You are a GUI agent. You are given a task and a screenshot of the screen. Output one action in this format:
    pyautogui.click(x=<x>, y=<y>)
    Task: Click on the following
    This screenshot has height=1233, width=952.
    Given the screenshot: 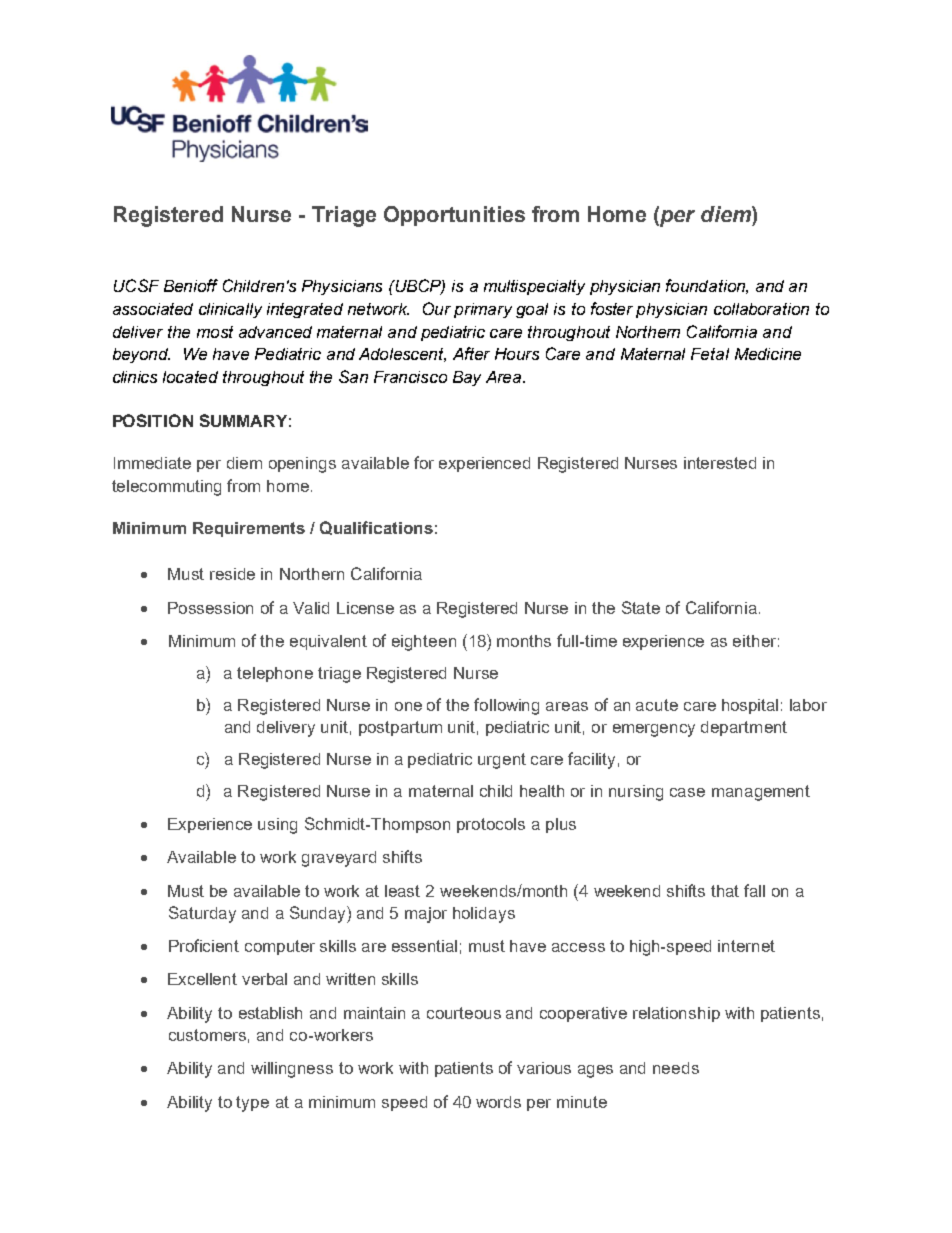 What is the action you would take?
    pyautogui.click(x=506, y=706)
